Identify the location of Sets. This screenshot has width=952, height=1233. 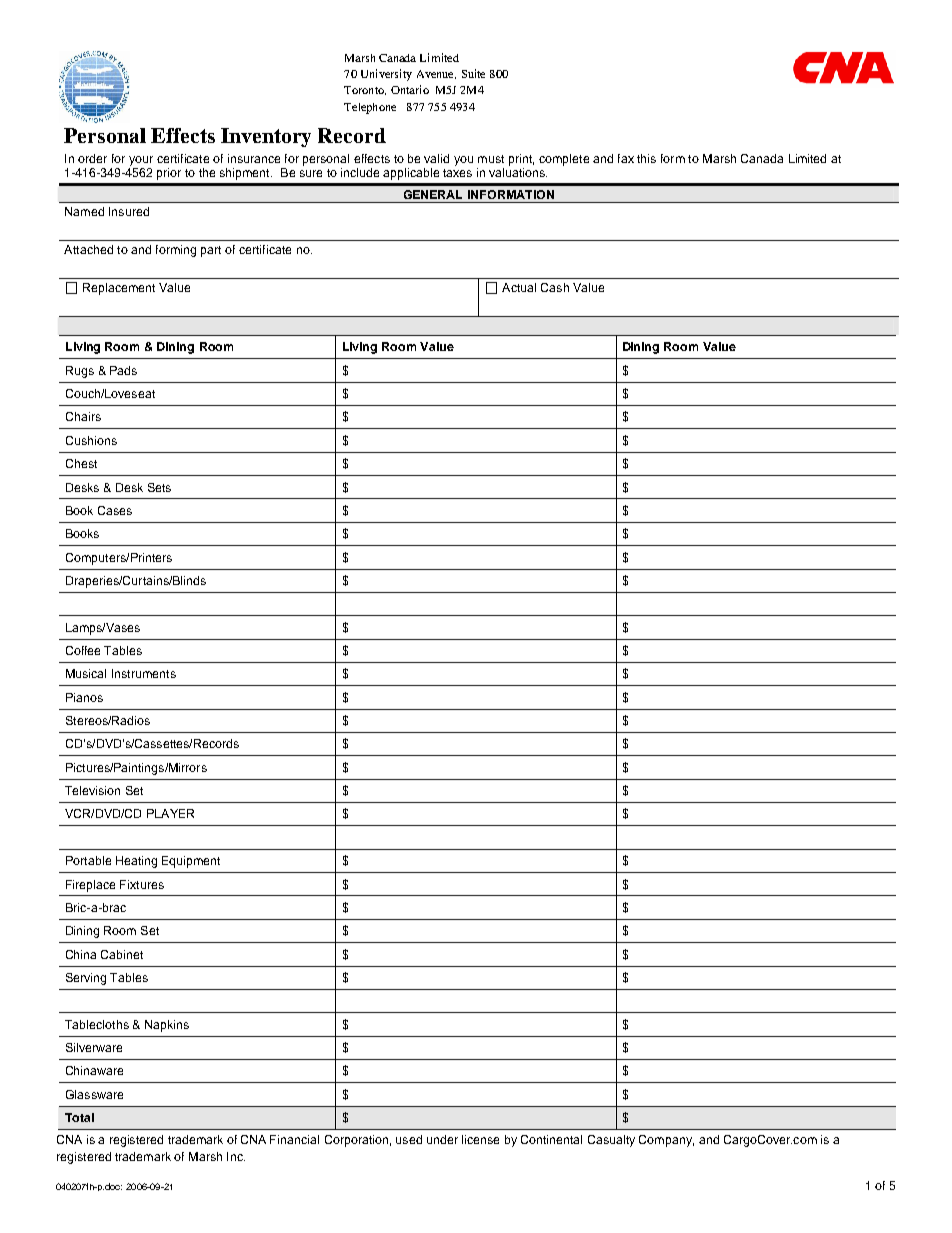
(159, 487).
